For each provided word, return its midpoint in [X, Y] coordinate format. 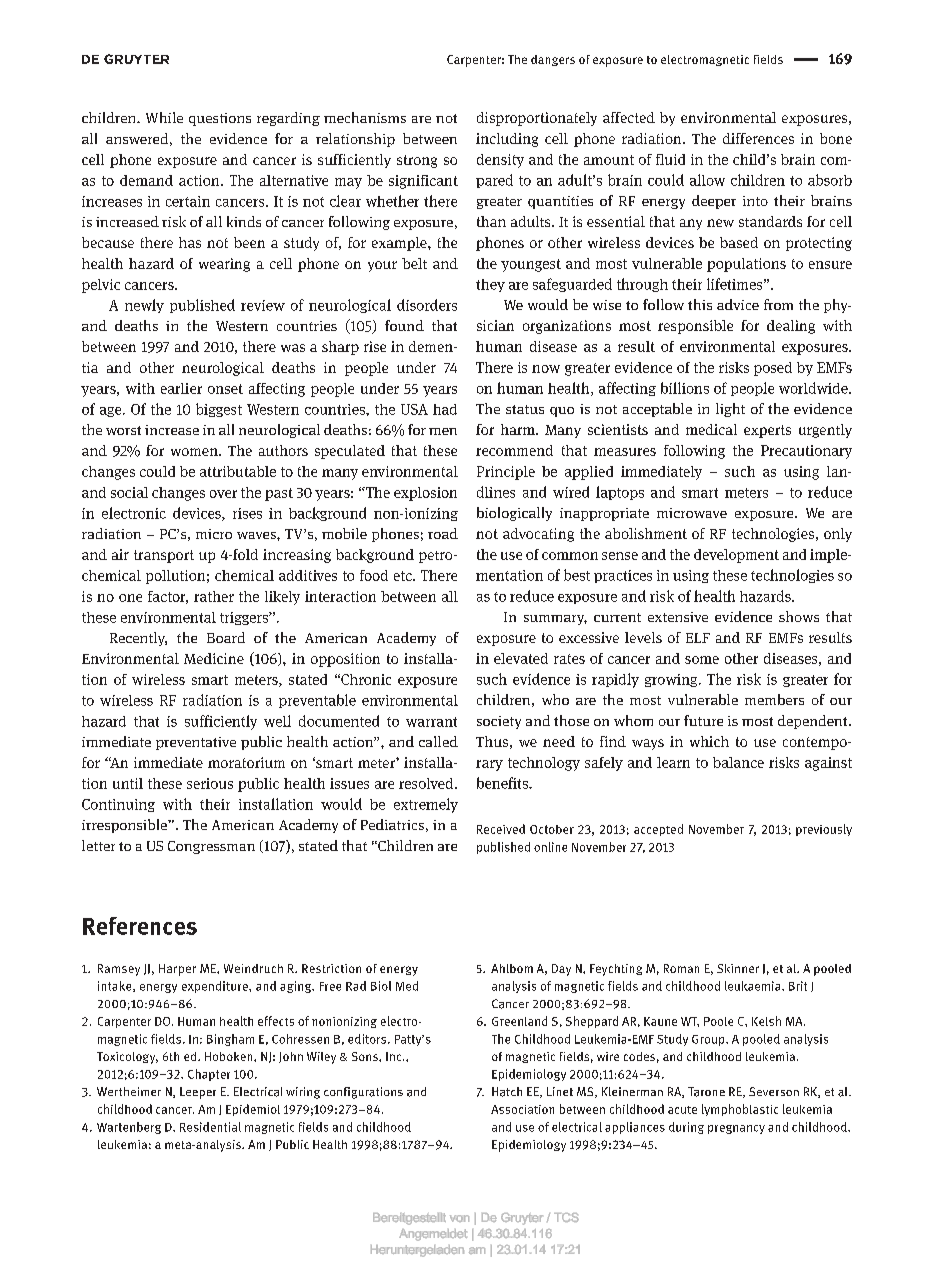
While [164, 117]
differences [758, 138]
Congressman [211, 847]
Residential [210, 1127]
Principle [506, 473]
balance [738, 762]
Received [501, 829]
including [507, 140]
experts [767, 431]
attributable [238, 471]
